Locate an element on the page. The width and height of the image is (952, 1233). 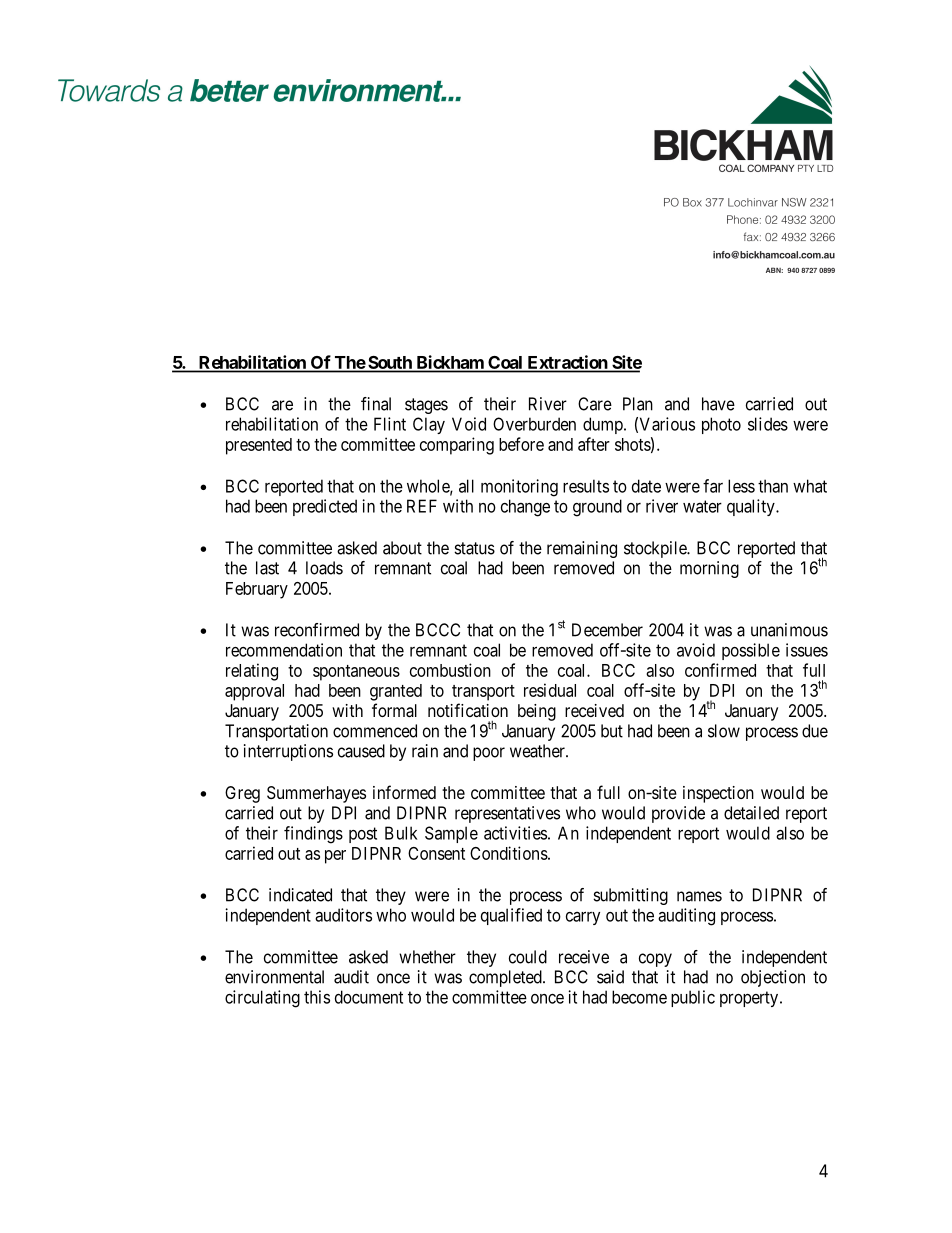
this is located at coordinates (317, 997).
